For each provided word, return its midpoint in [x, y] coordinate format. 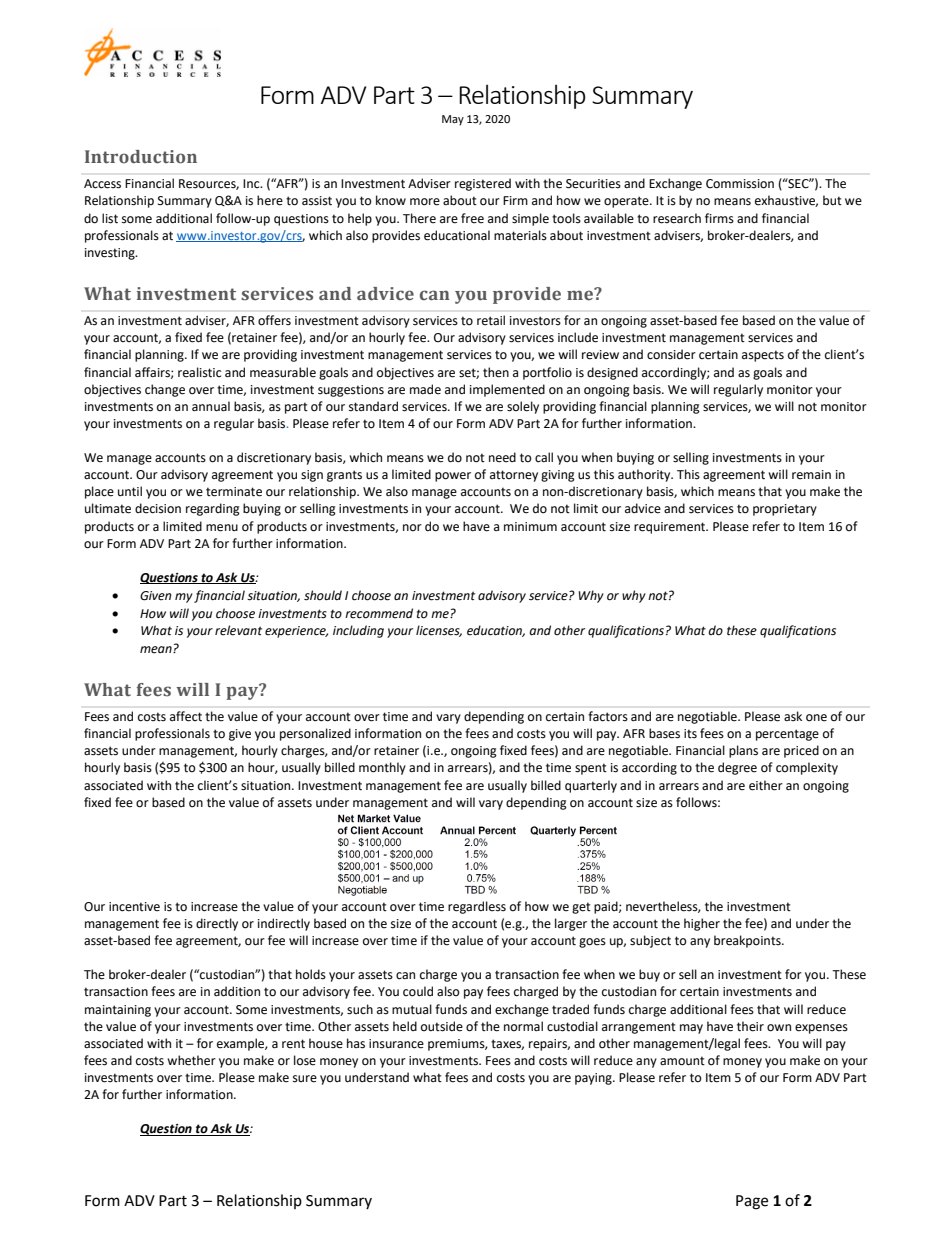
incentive [134, 907]
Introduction [141, 157]
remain [811, 475]
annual [211, 406]
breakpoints [748, 941]
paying [594, 1079]
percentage [787, 735]
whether [191, 1060]
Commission [740, 184]
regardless [477, 907]
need [502, 457]
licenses [439, 631]
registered [483, 184]
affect [186, 716]
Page [752, 1202]
